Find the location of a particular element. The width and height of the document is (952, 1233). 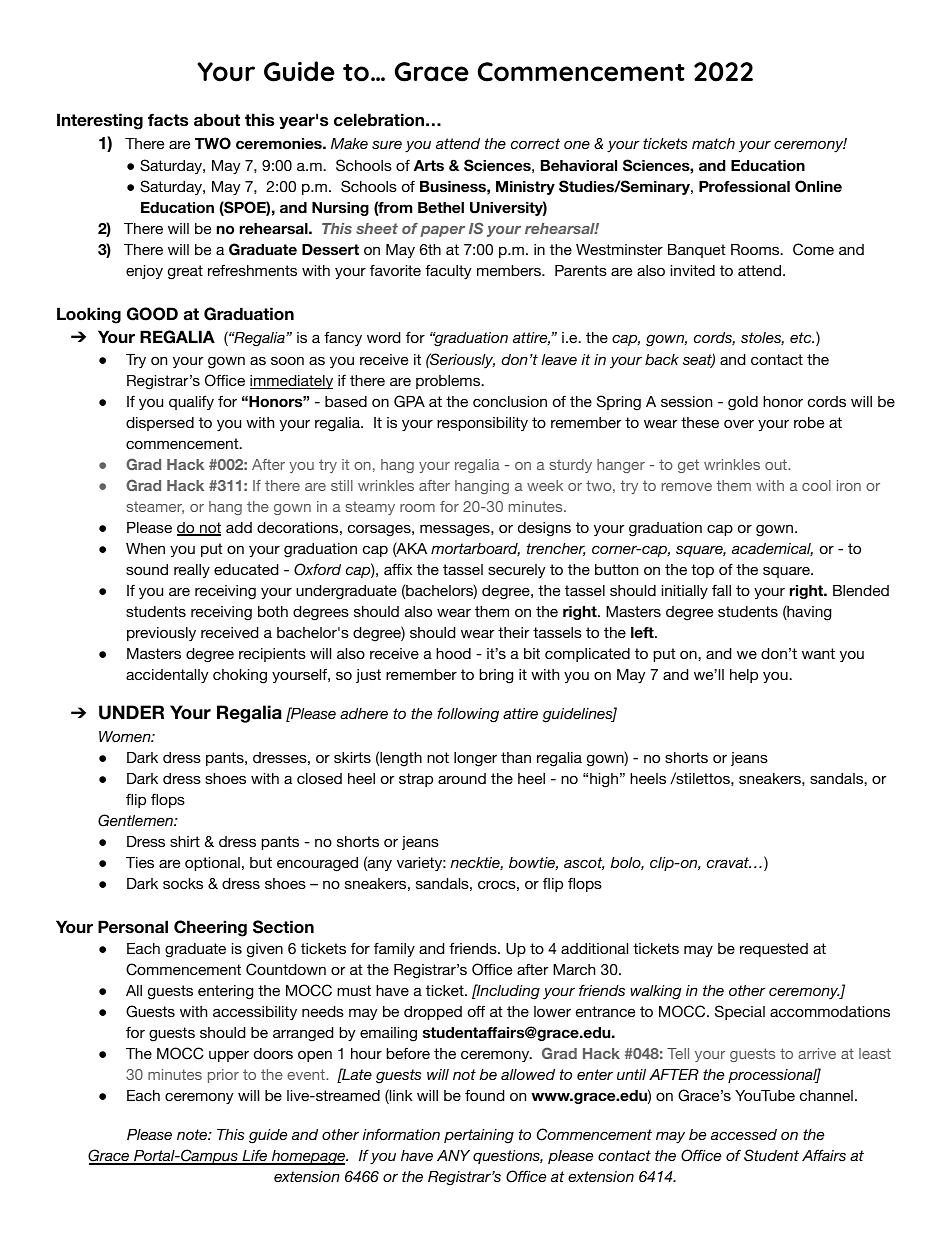

previously is located at coordinates (161, 634).
